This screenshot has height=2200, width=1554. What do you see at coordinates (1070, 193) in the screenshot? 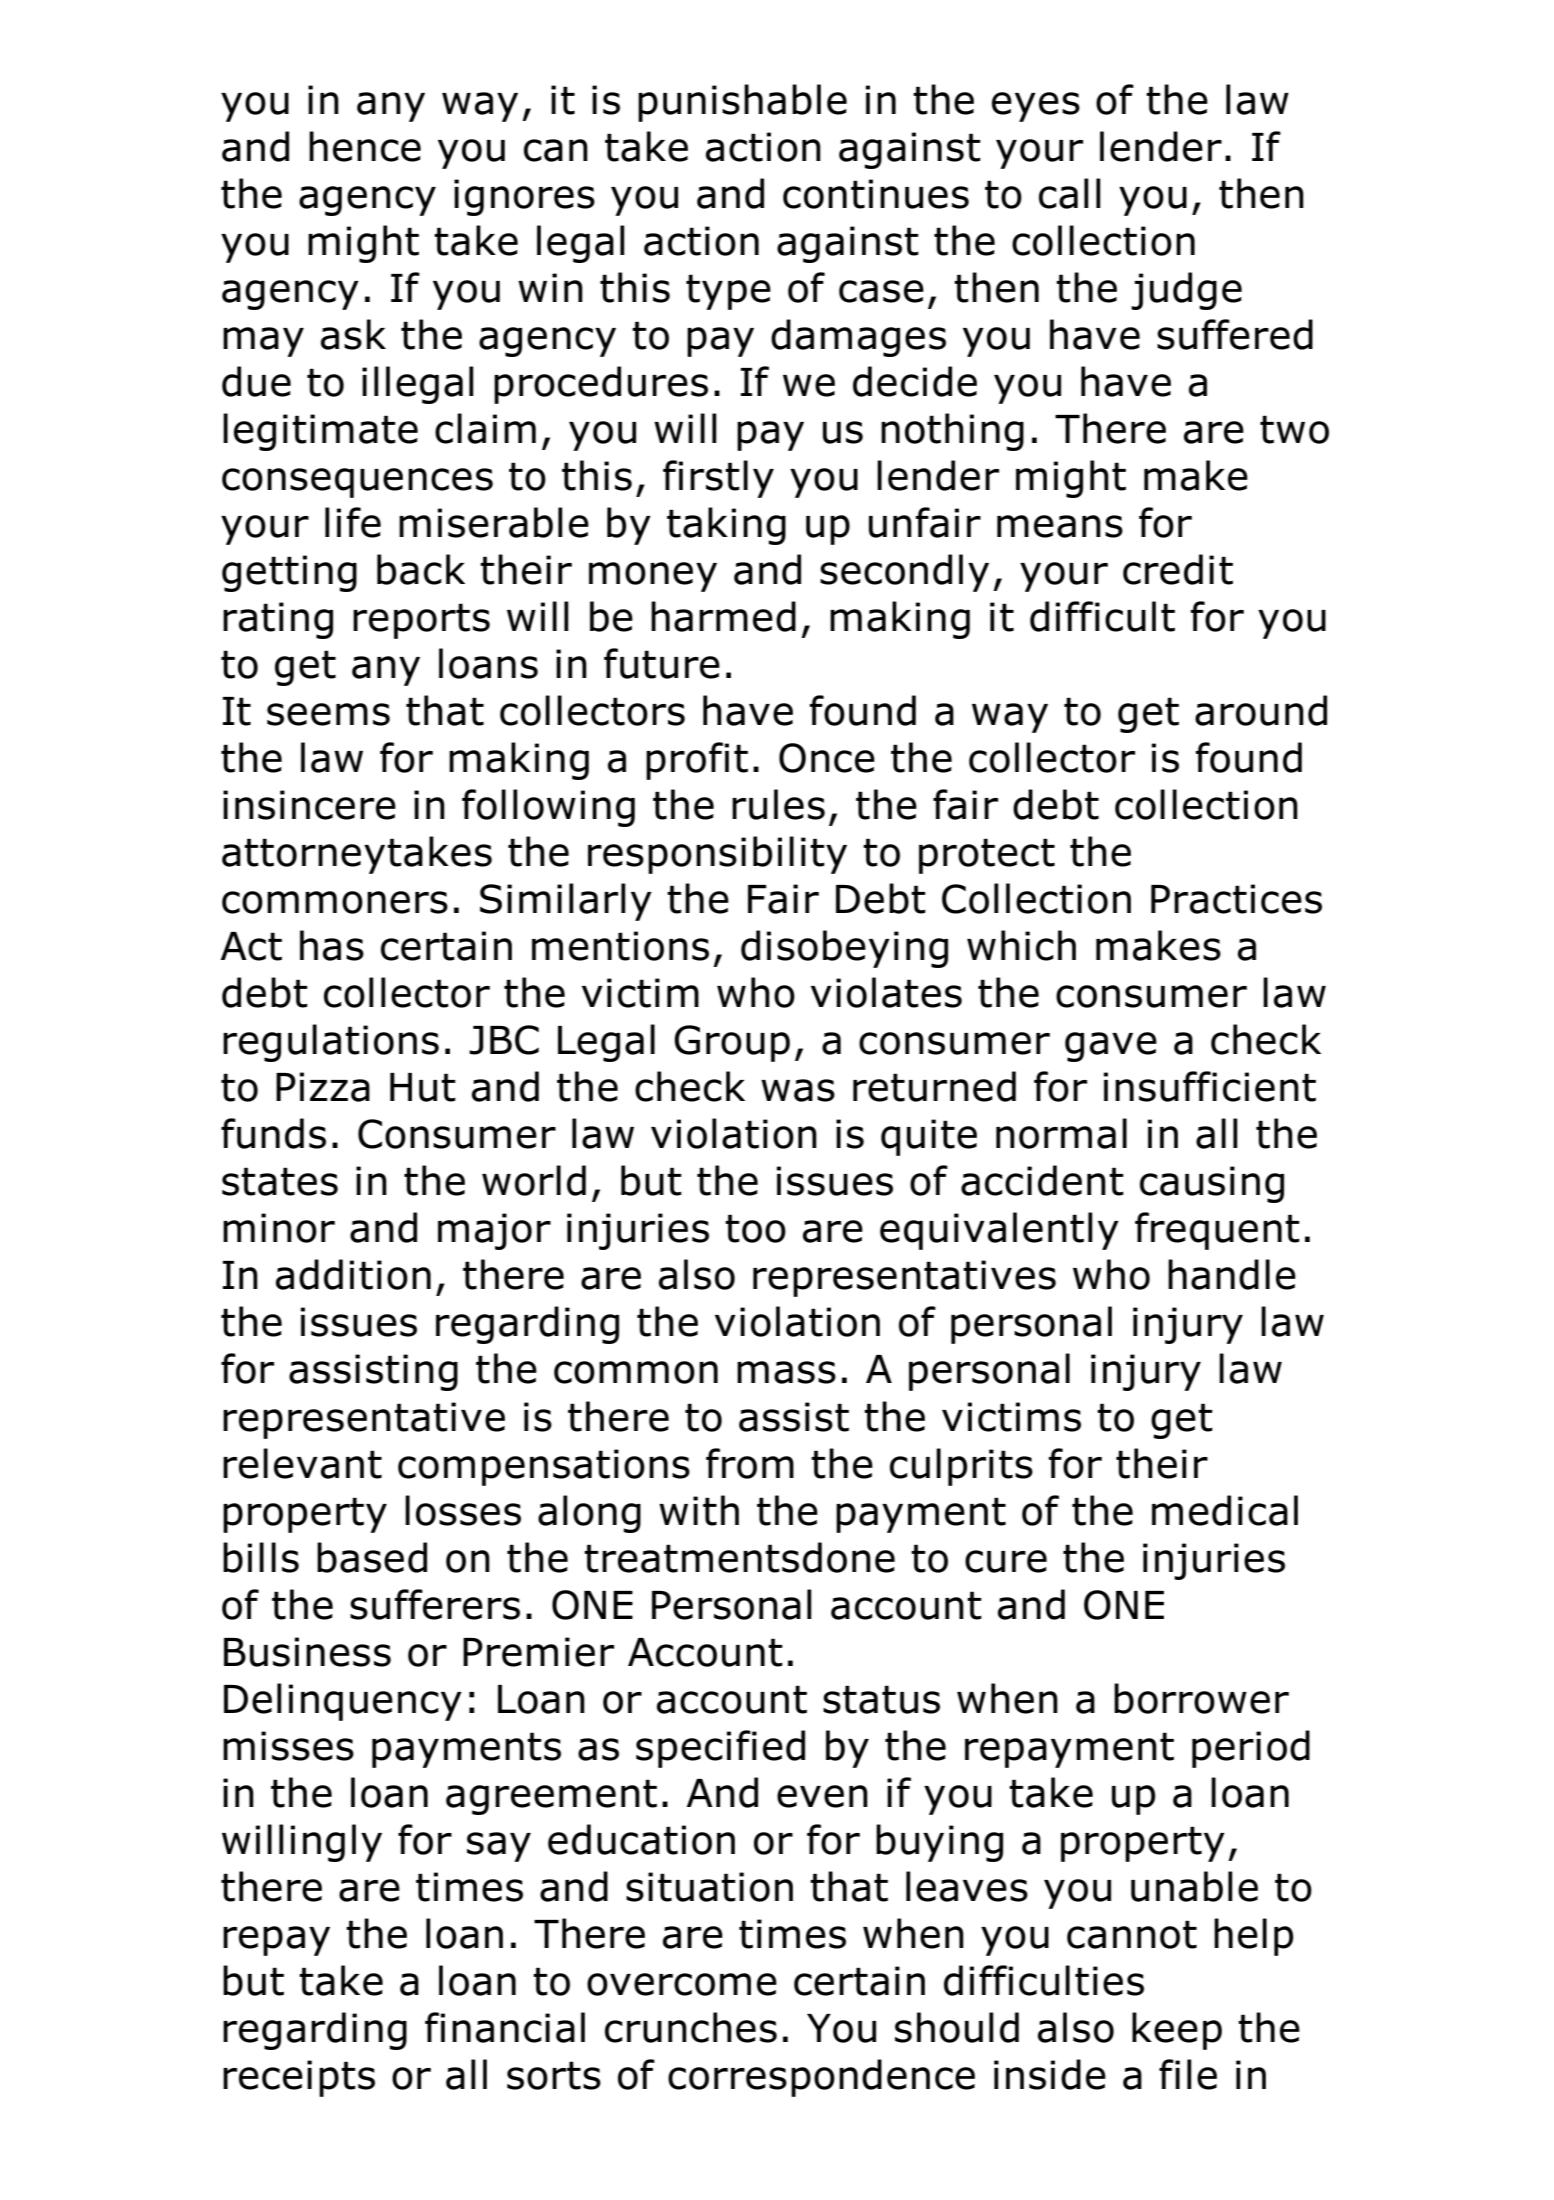
I see `call` at bounding box center [1070, 193].
